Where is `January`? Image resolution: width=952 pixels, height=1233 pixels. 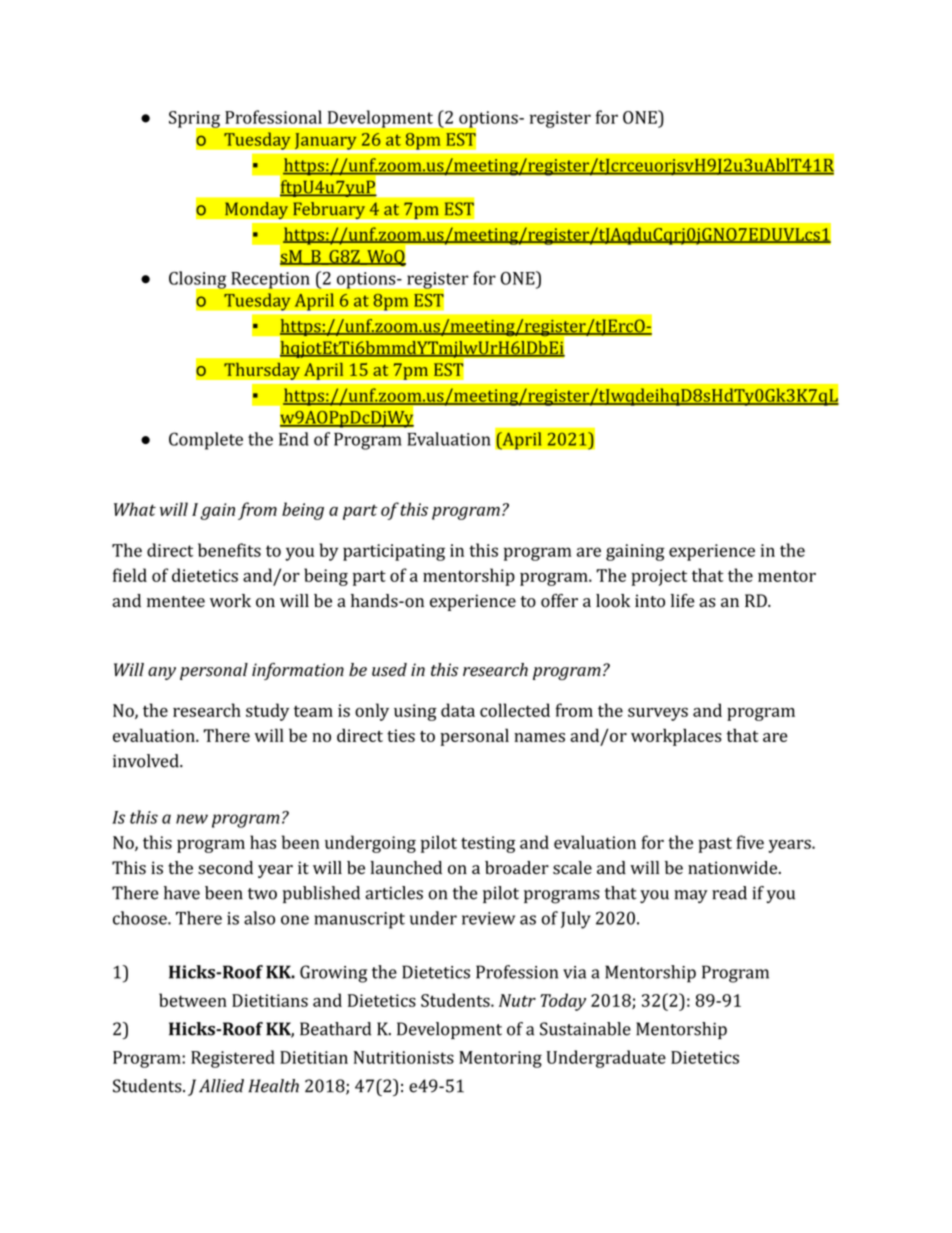 January is located at coordinates (325, 142).
